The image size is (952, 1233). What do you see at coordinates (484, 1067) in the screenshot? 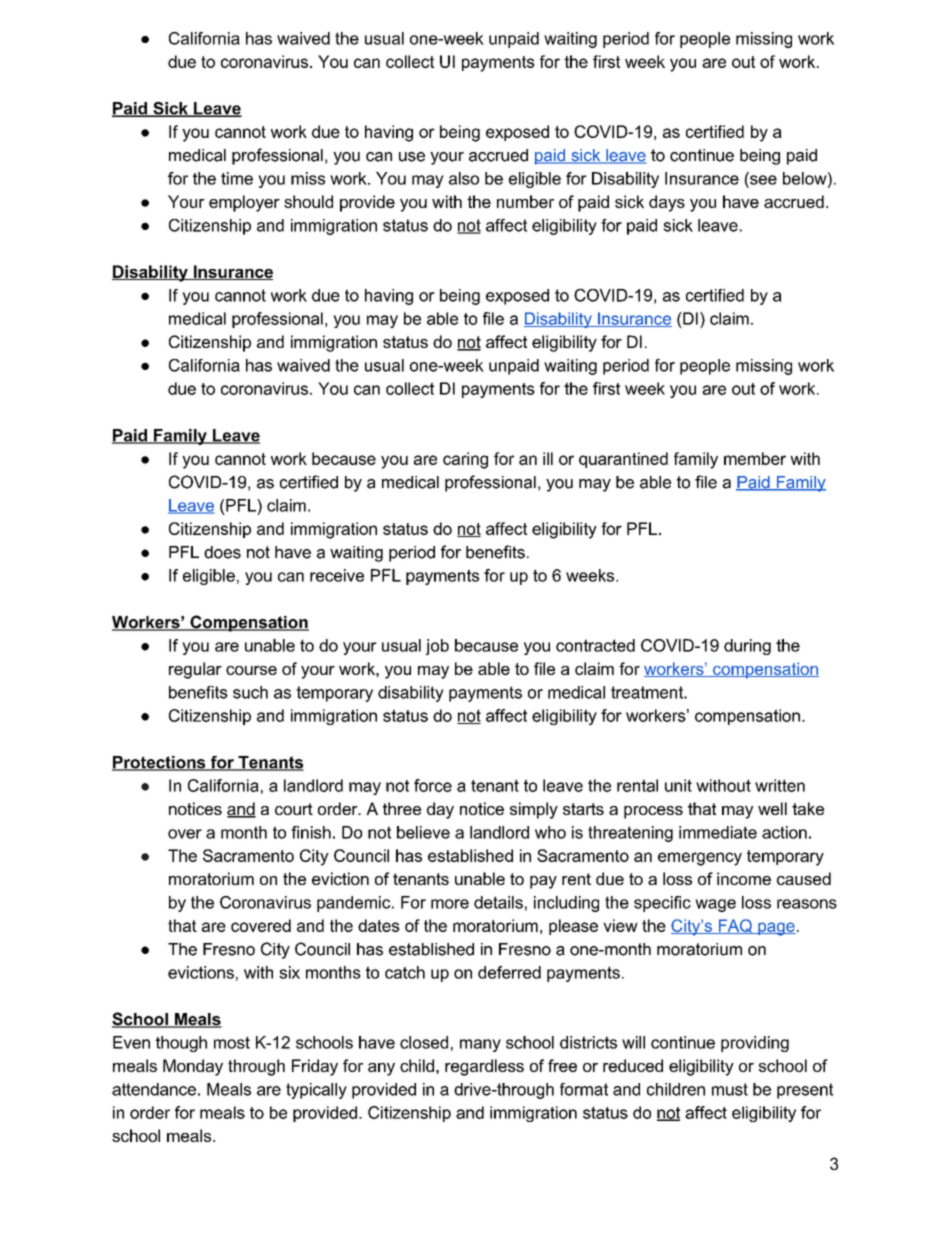
I see `regardless` at bounding box center [484, 1067].
